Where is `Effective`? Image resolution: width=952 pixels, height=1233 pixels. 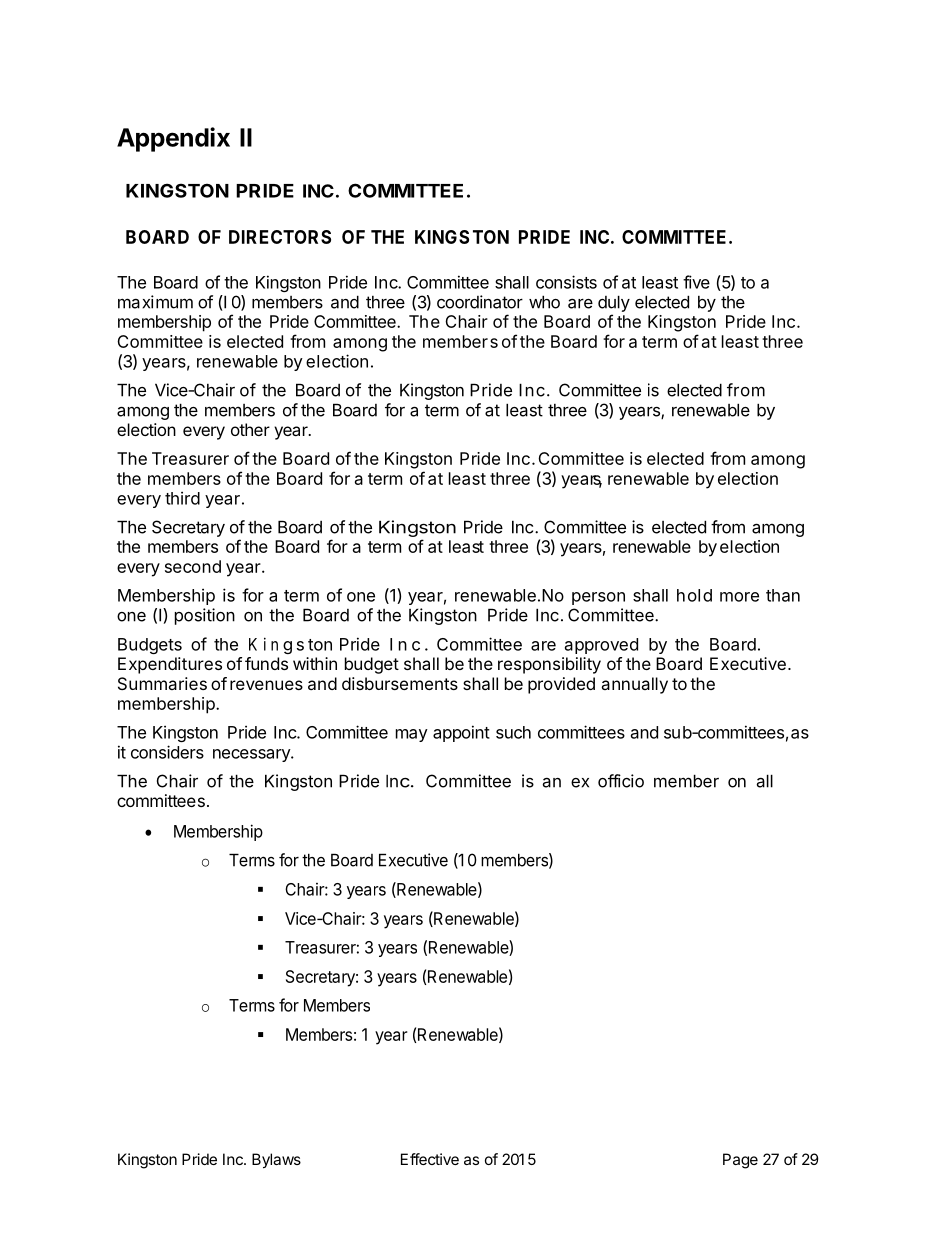 Effective is located at coordinates (430, 1159).
